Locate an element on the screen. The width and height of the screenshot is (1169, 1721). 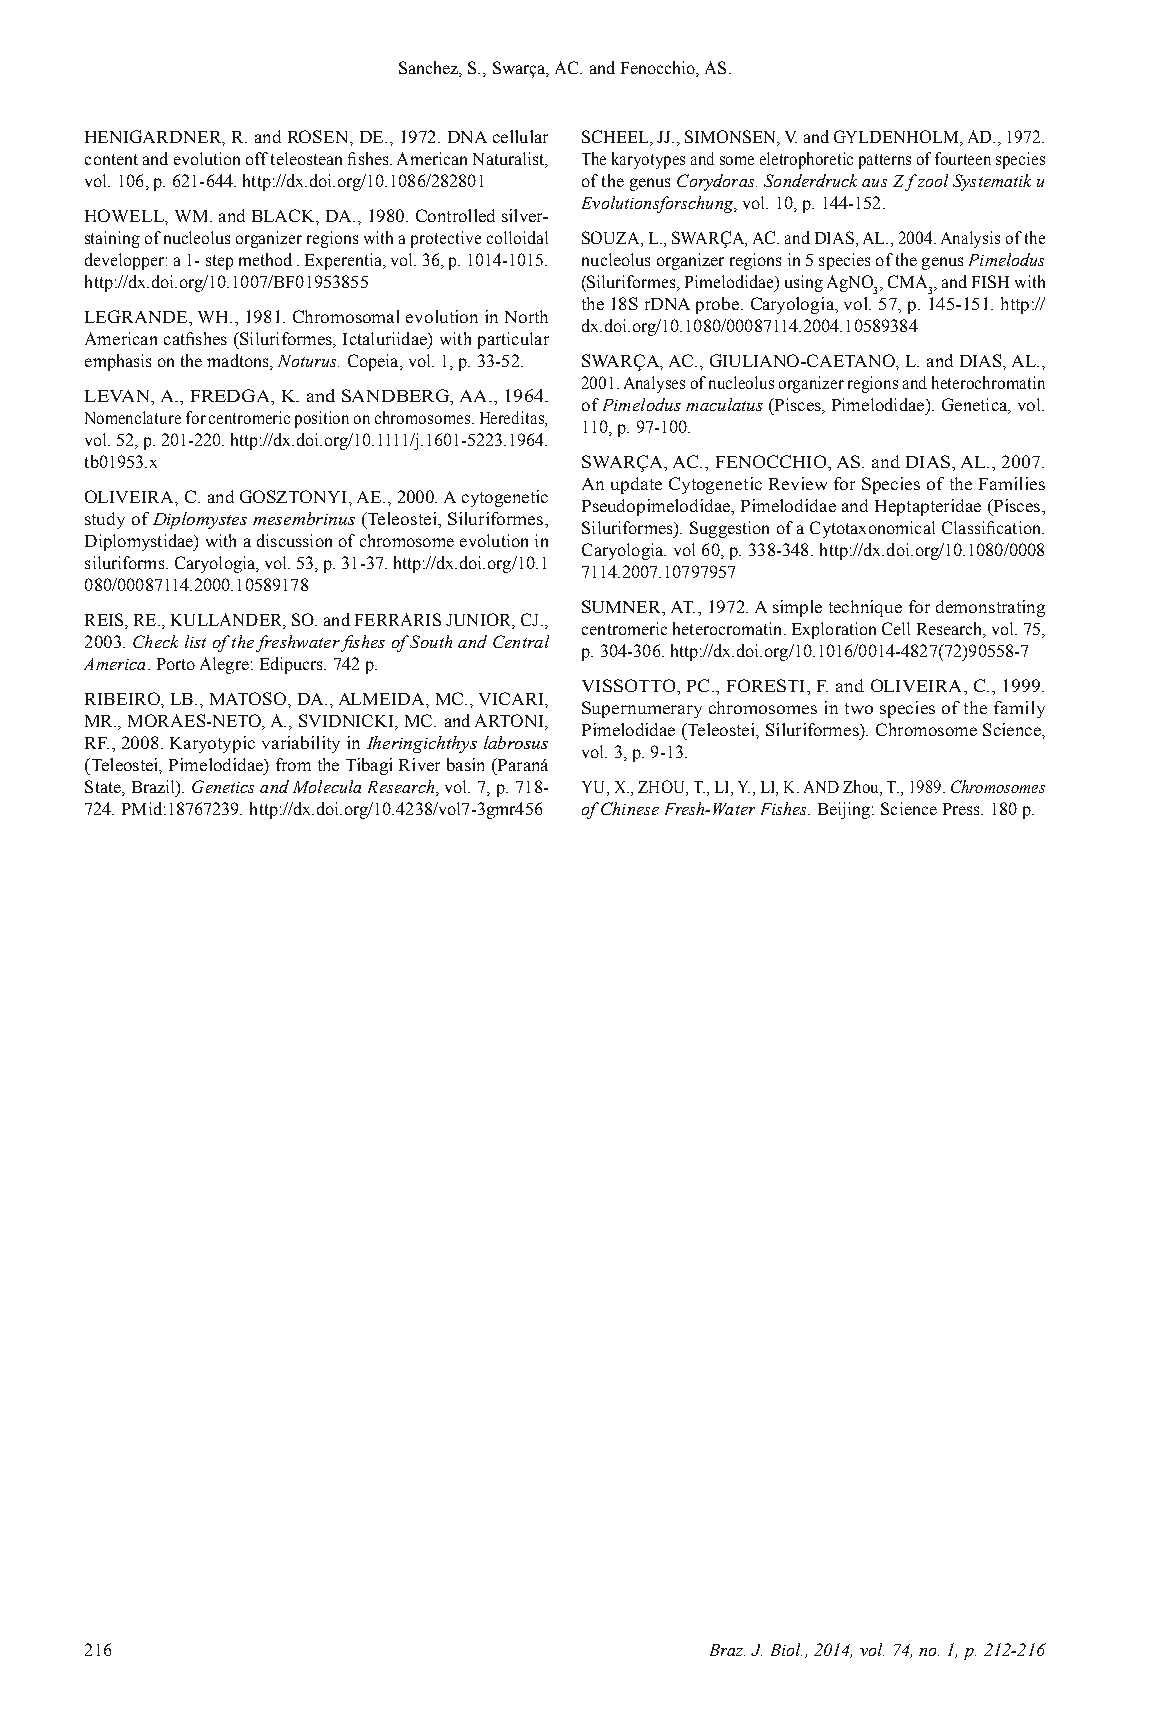
patterns is located at coordinates (885, 161).
